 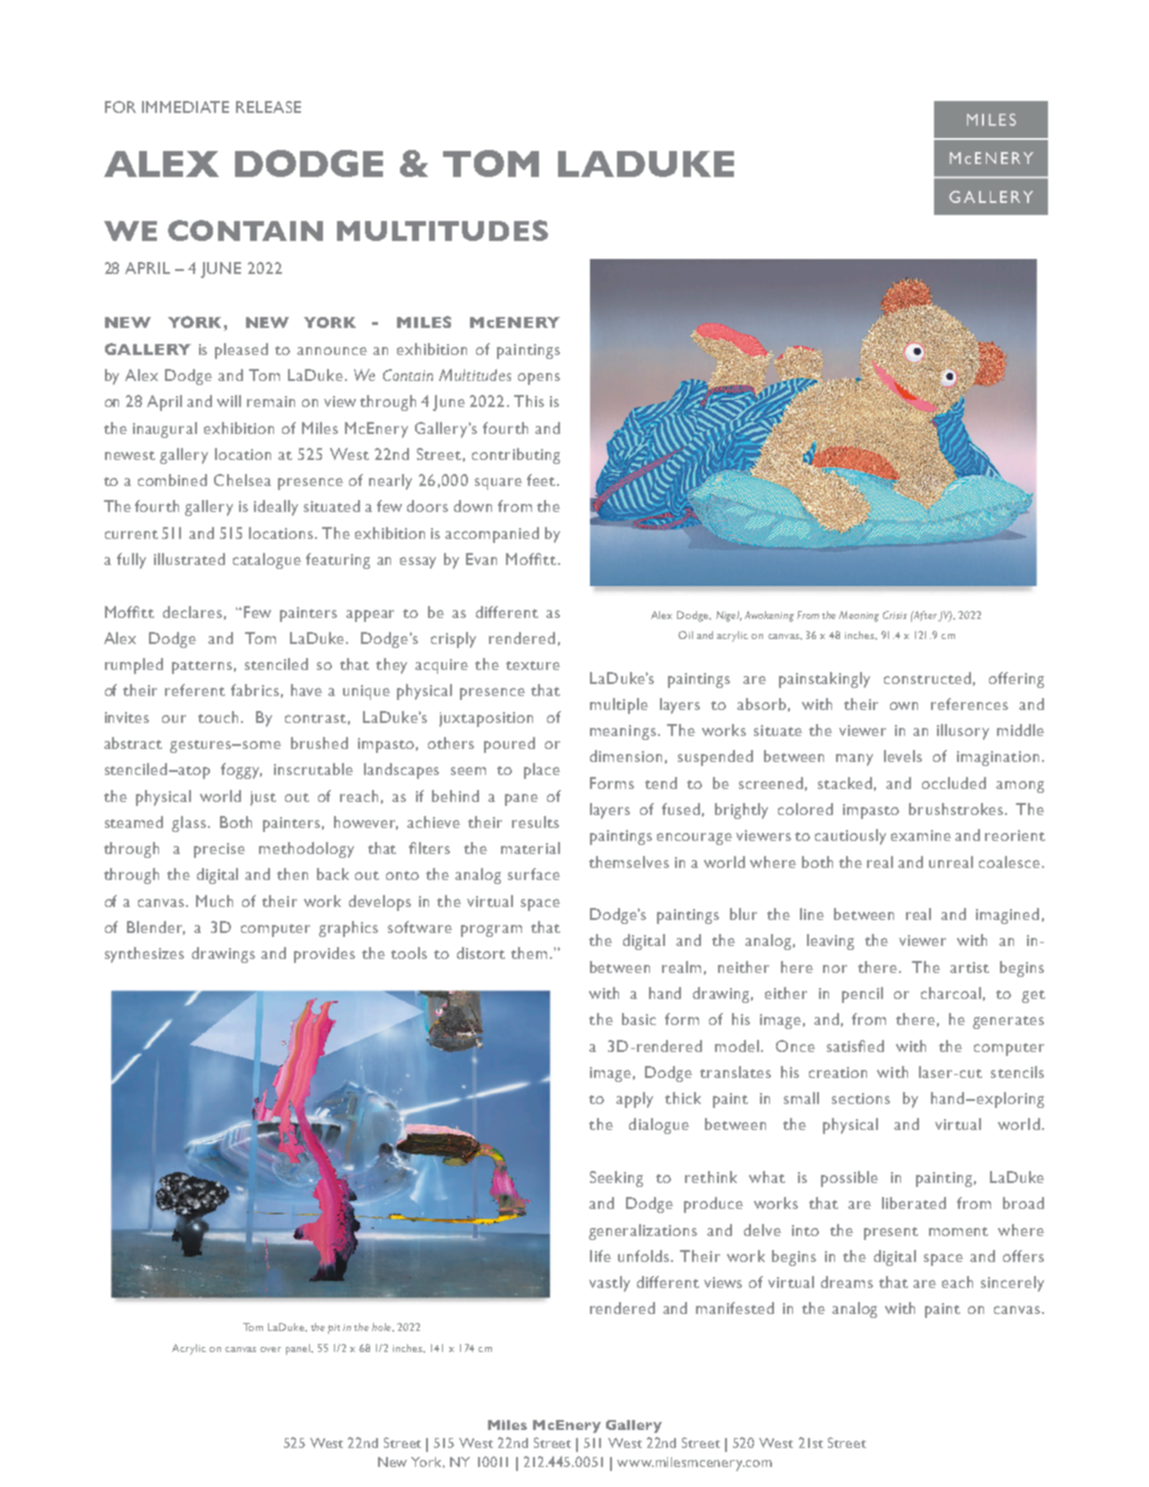 What do you see at coordinates (539, 379) in the screenshot?
I see `opens` at bounding box center [539, 379].
